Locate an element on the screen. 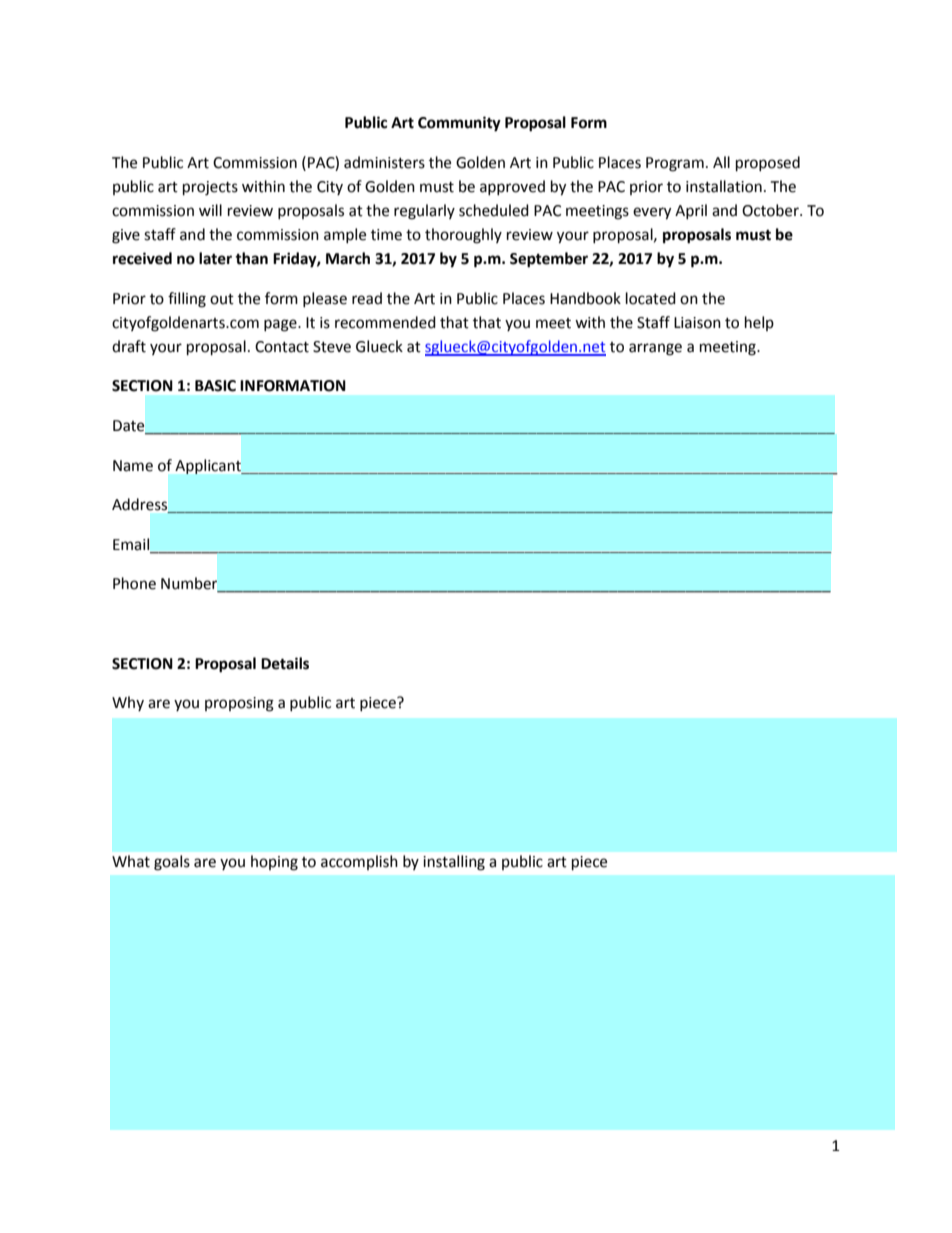 The height and width of the screenshot is (1233, 952). Program is located at coordinates (675, 164).
